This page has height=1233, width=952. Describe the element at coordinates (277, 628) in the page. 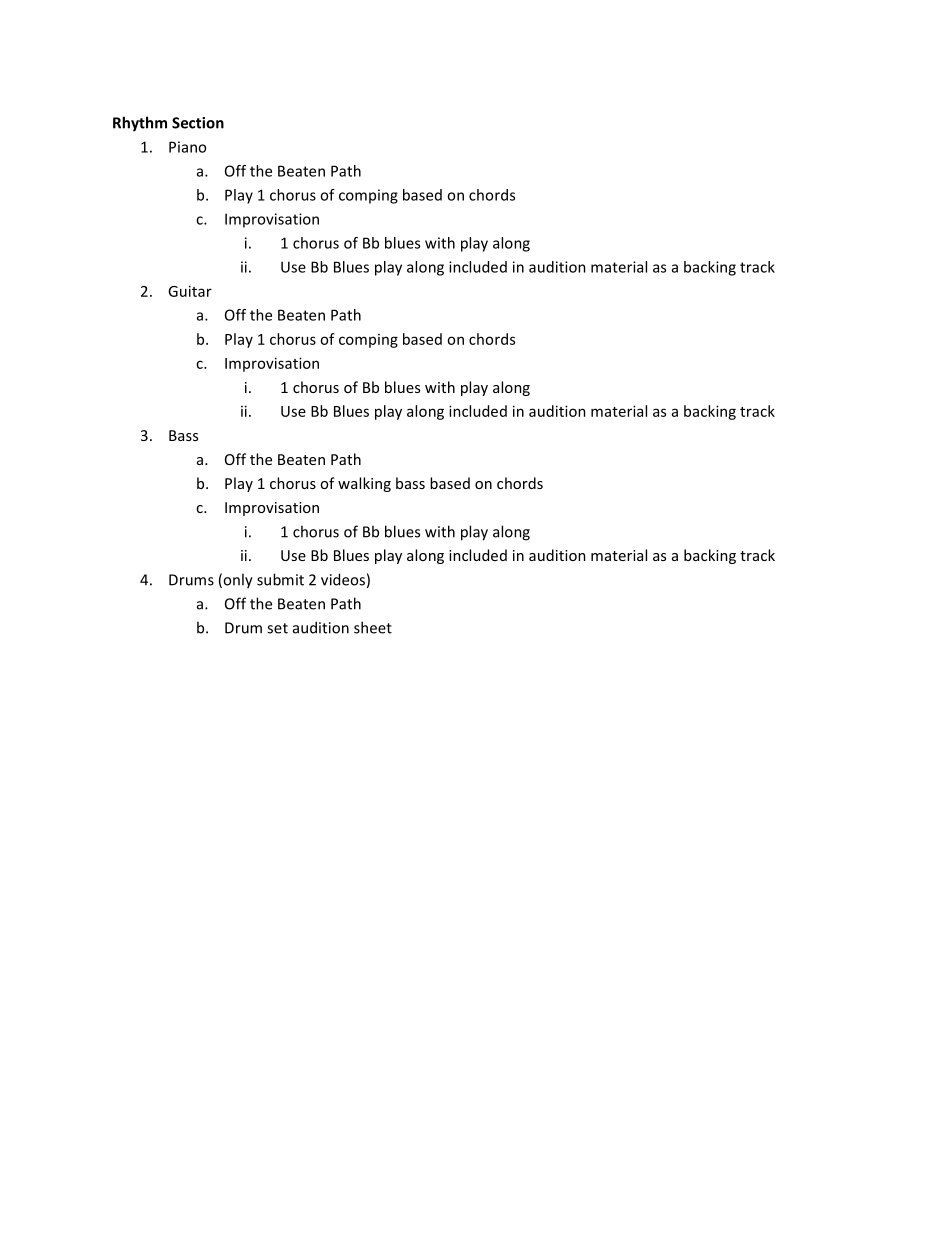

I see `set` at that location.
